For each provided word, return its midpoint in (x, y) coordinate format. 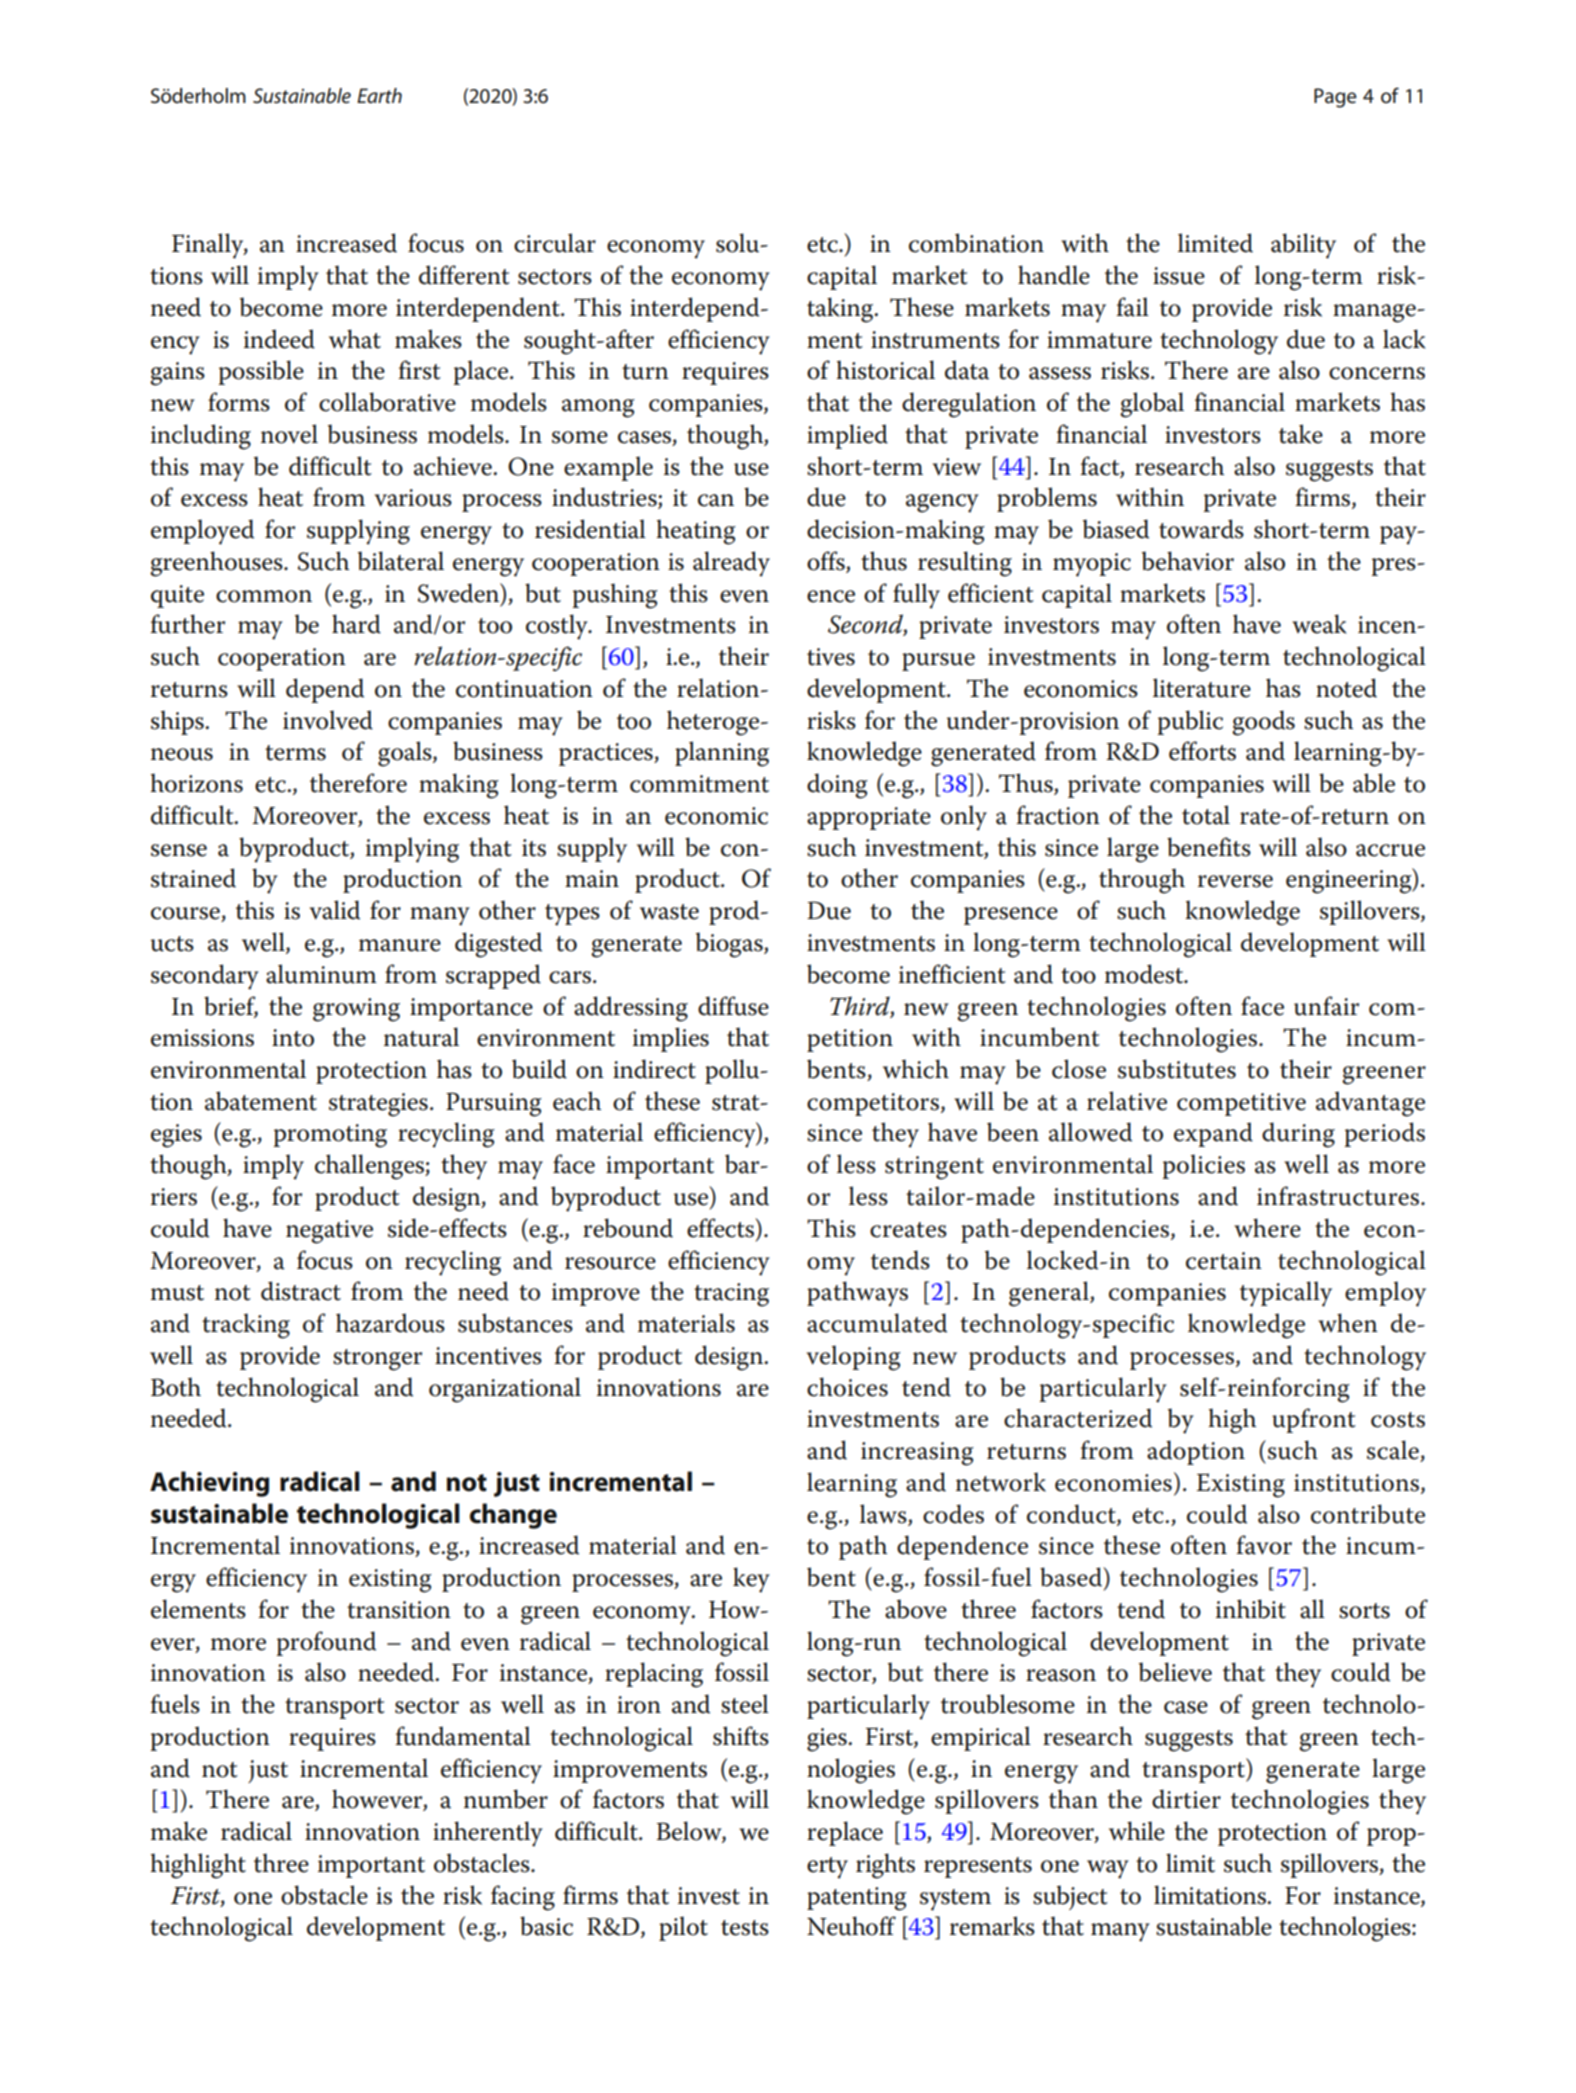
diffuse (733, 1006)
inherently (488, 1834)
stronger (377, 1360)
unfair (1326, 1006)
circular (555, 243)
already (731, 564)
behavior (1188, 561)
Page (1335, 98)
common (264, 596)
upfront (1314, 1420)
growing (356, 1010)
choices (847, 1387)
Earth (379, 96)
